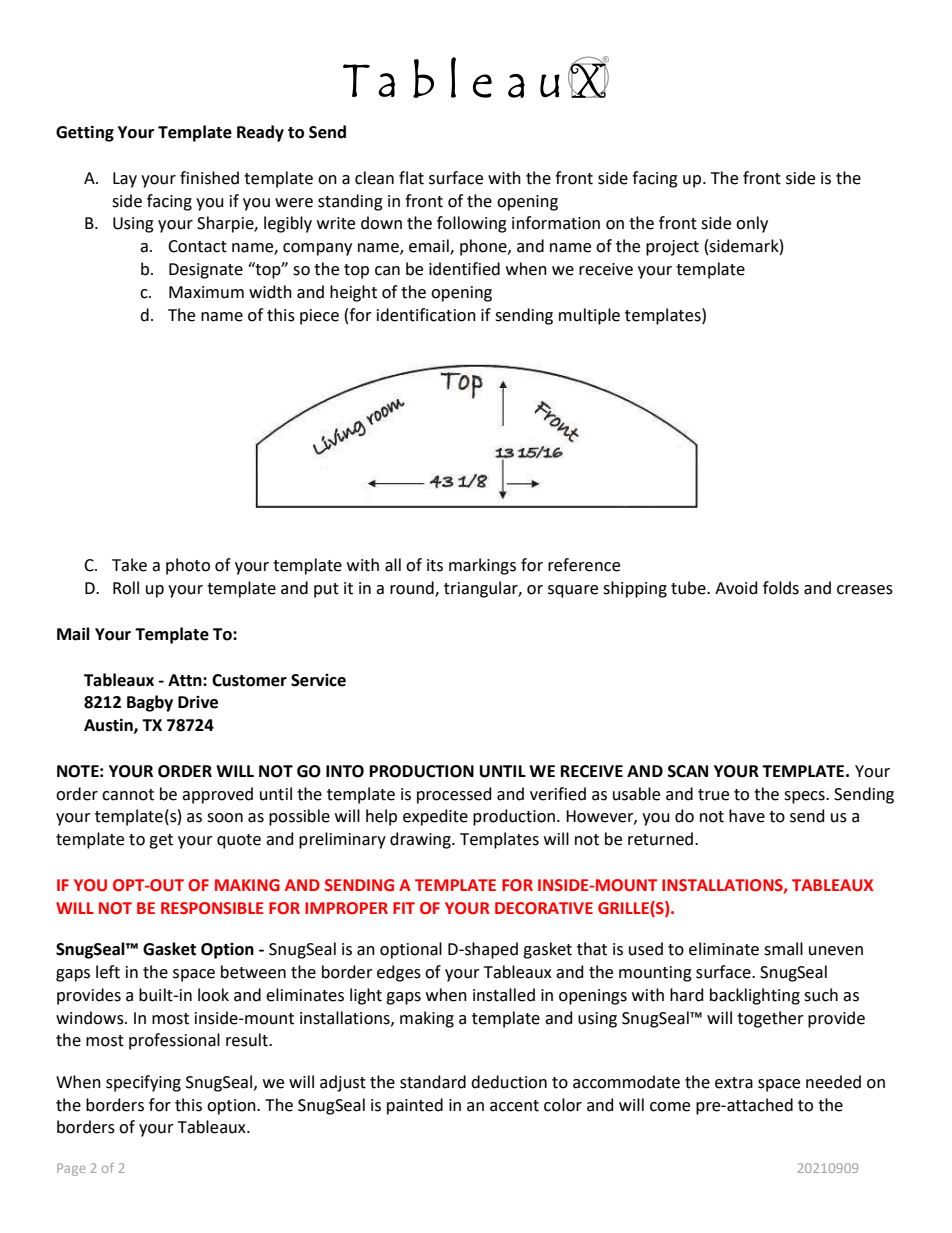  What do you see at coordinates (188, 566) in the screenshot?
I see `photo` at bounding box center [188, 566].
